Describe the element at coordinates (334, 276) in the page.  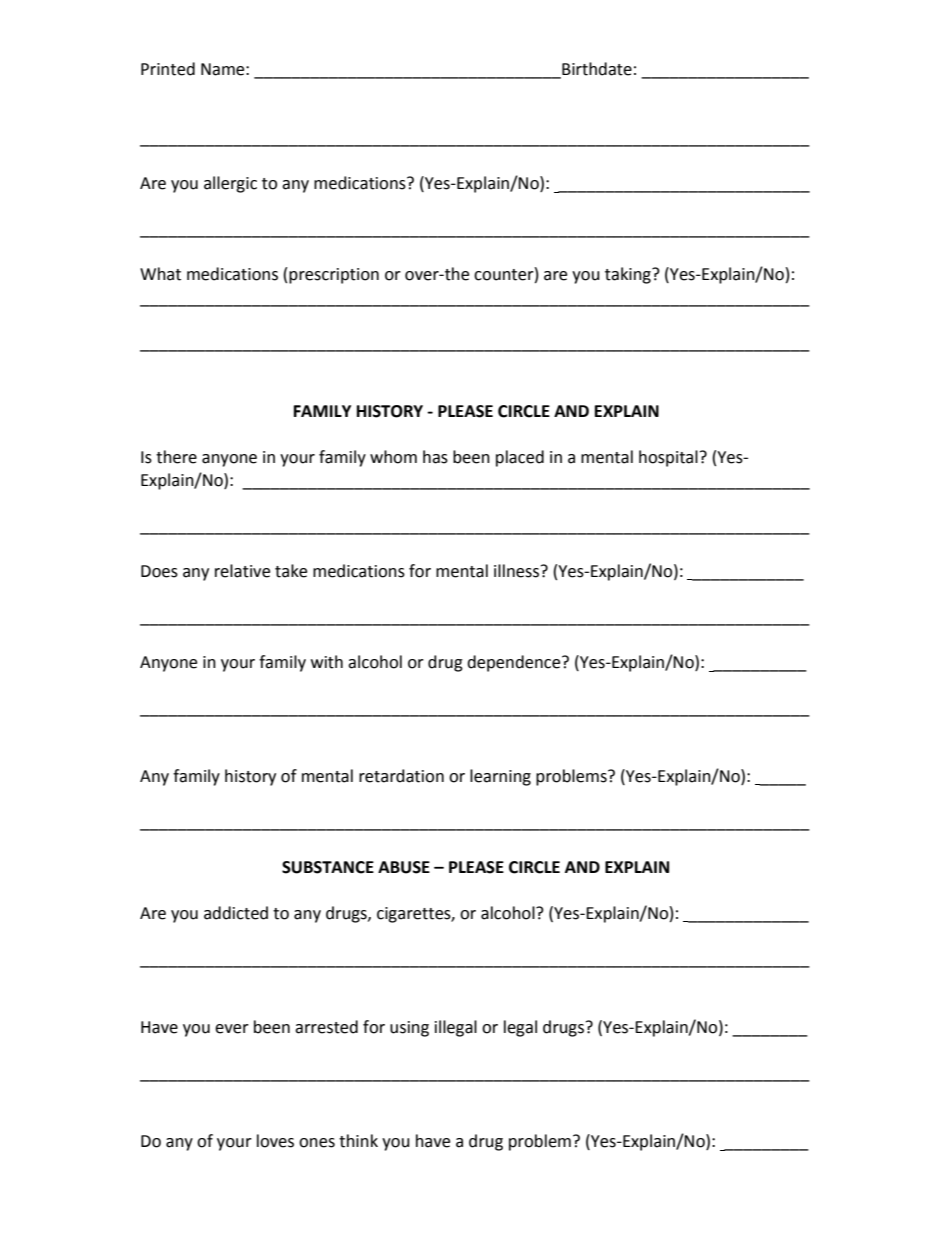
I see `prescription` at that location.
